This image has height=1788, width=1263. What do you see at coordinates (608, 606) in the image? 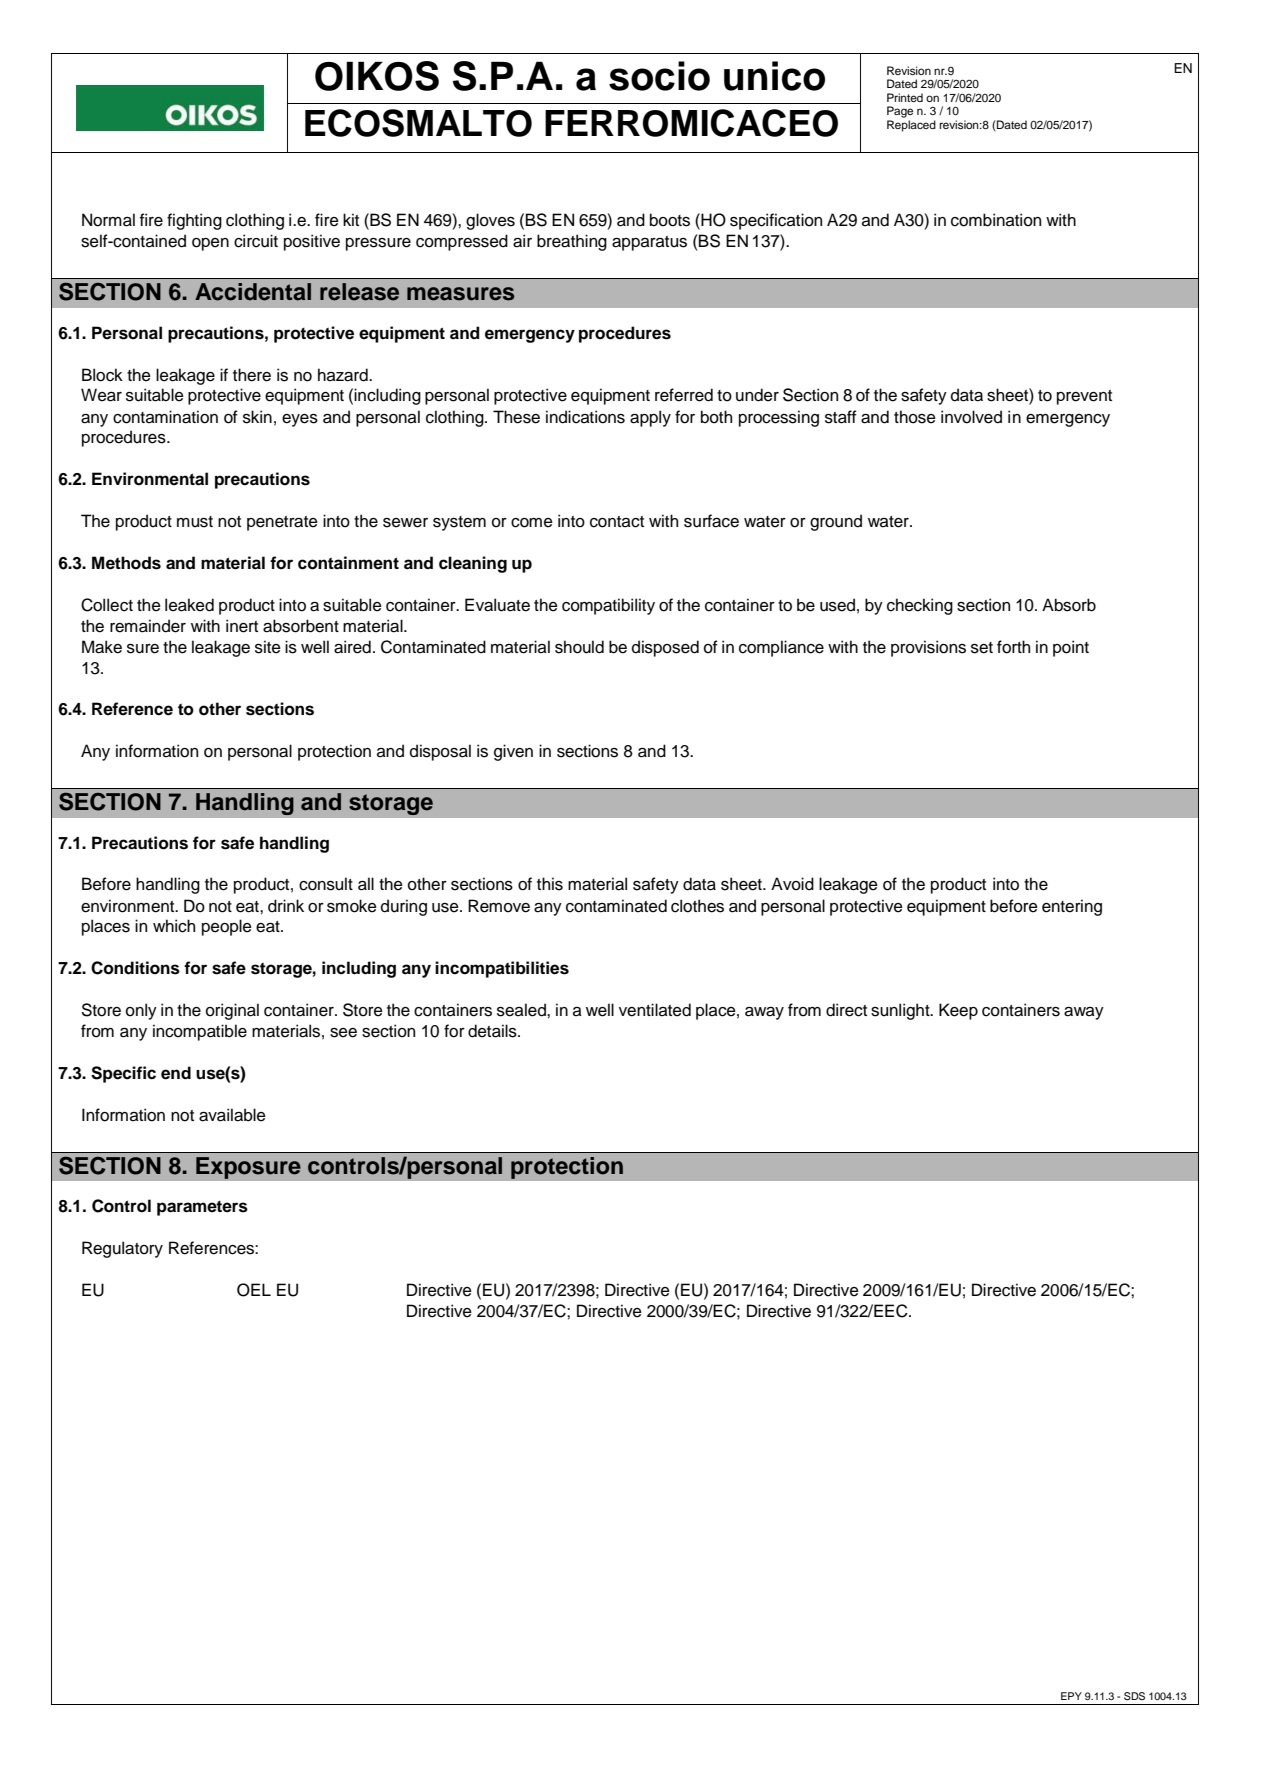
I see `compatibility` at bounding box center [608, 606].
